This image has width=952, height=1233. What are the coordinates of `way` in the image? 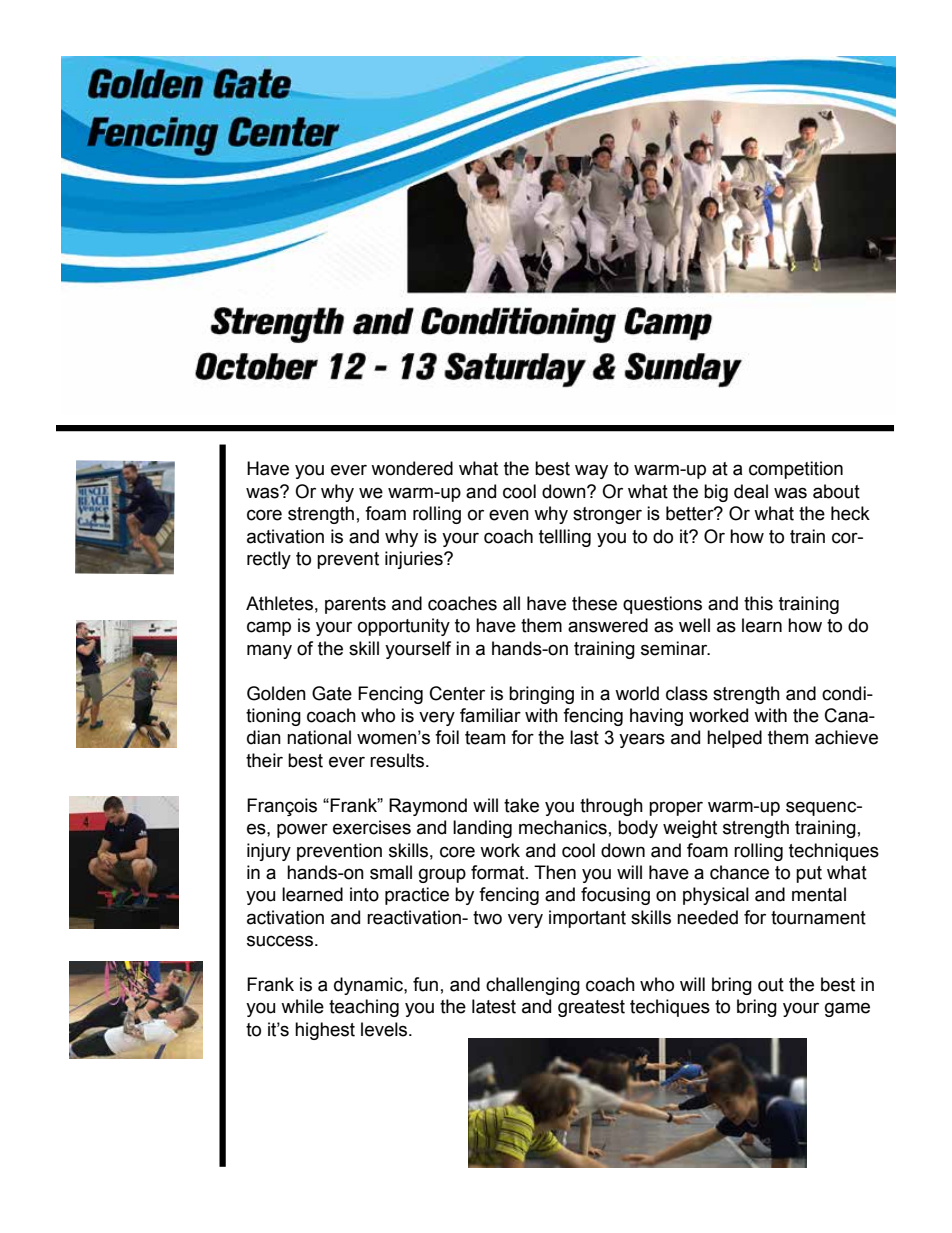 It's located at (591, 471).
